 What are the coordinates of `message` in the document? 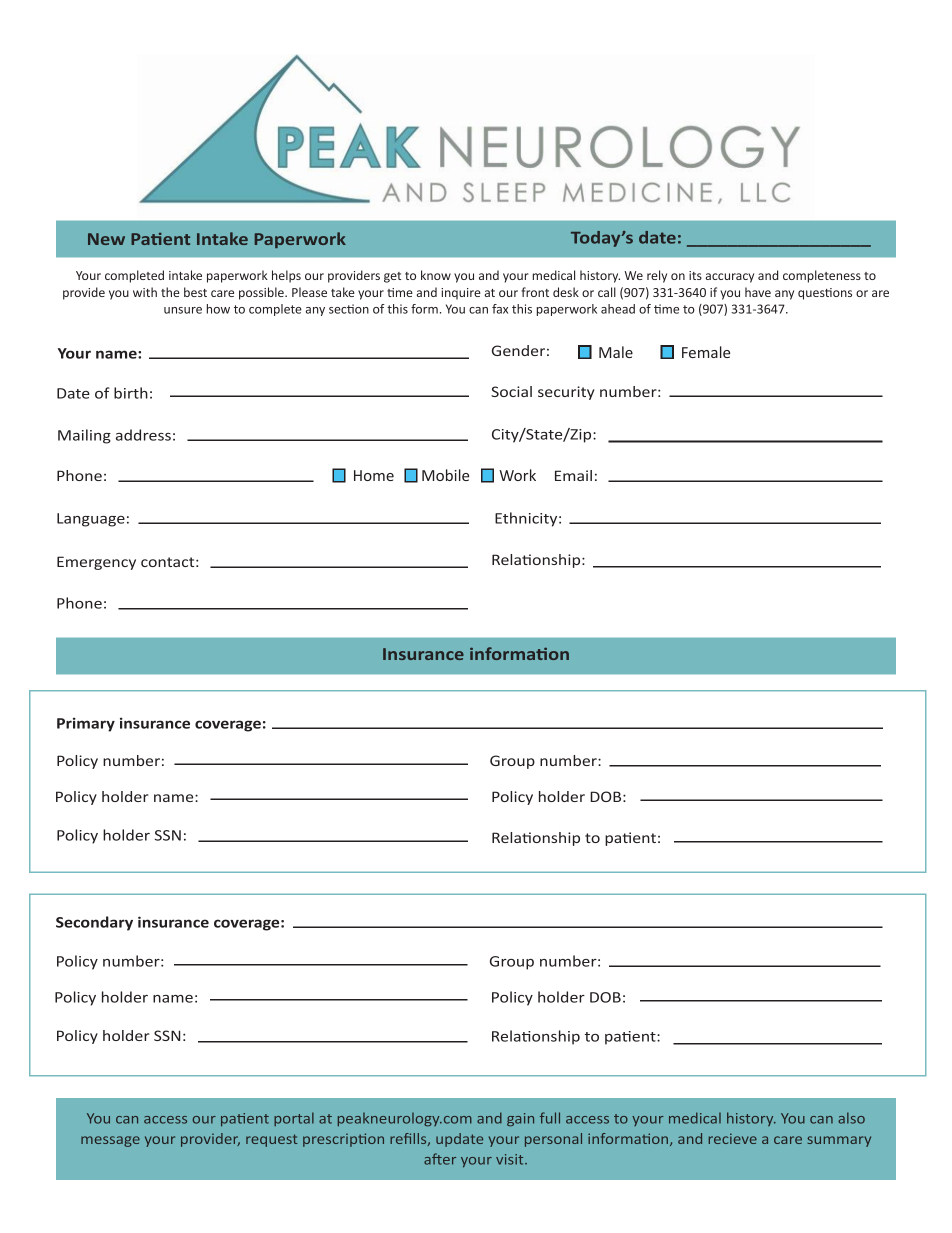 It's located at (110, 1141).
